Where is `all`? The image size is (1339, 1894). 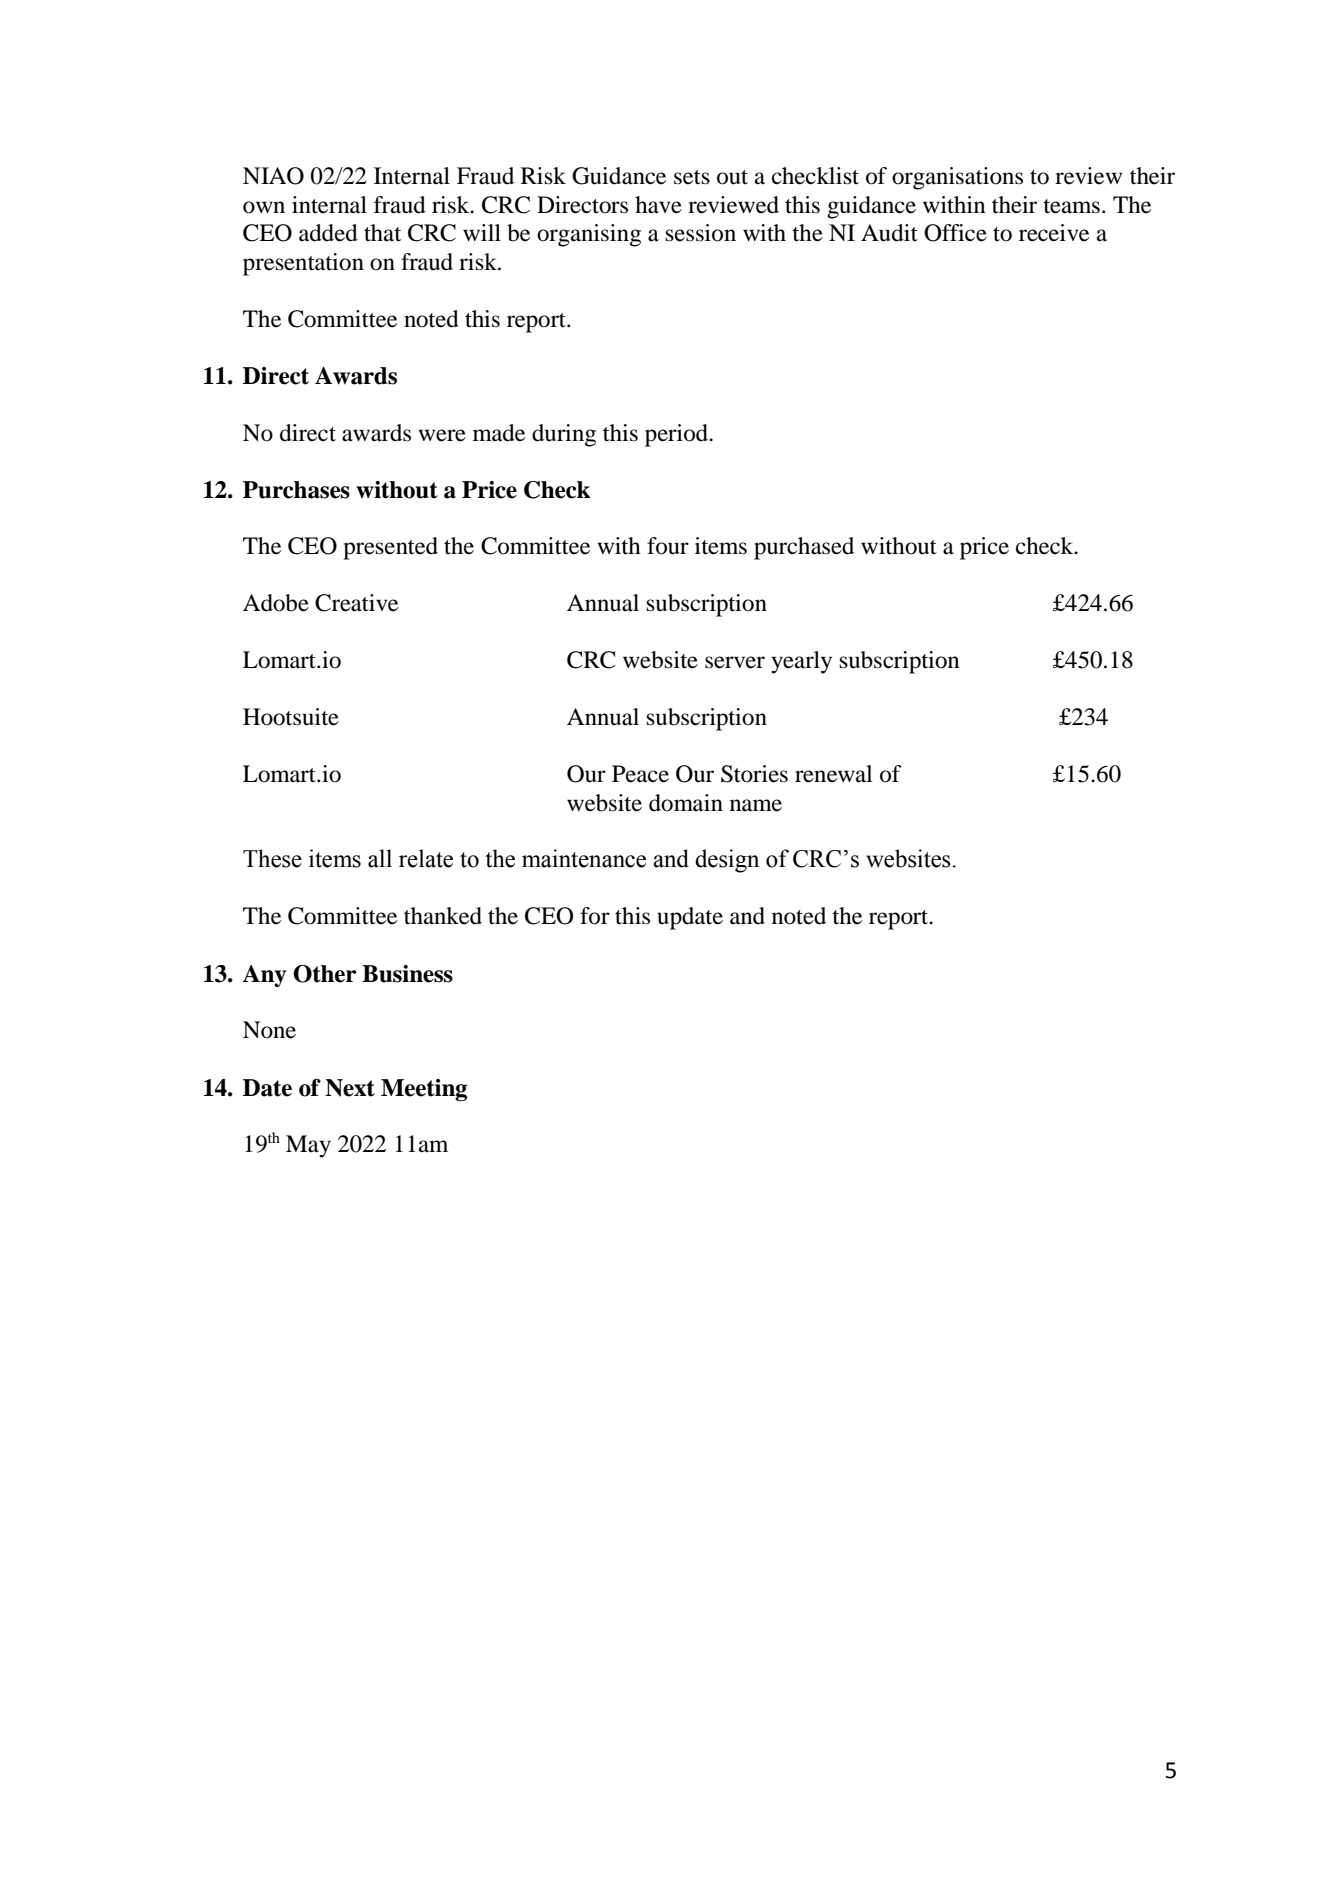
all is located at coordinates (380, 858).
